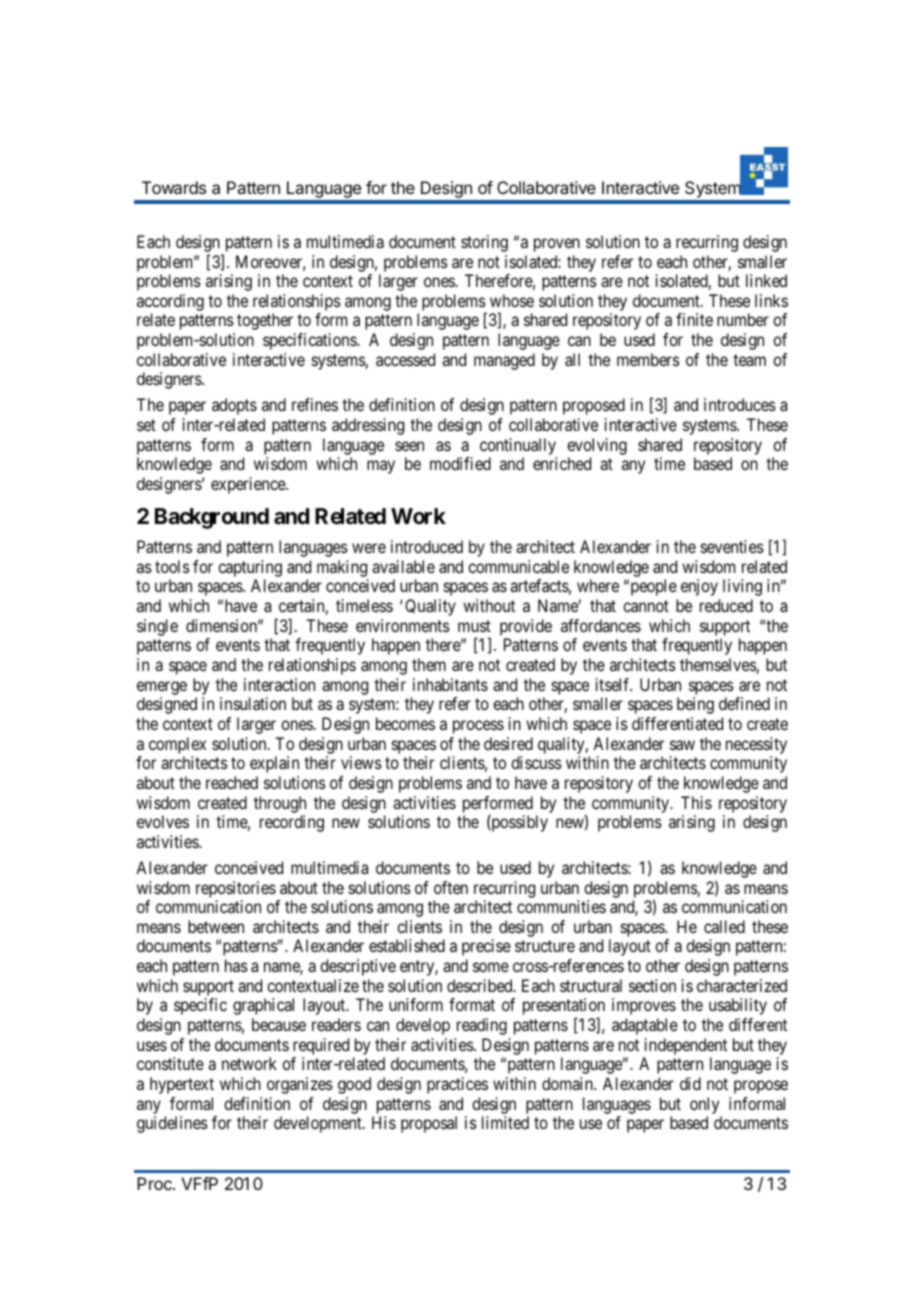 The height and width of the image is (1308, 924). What do you see at coordinates (724, 926) in the image?
I see `called` at bounding box center [724, 926].
